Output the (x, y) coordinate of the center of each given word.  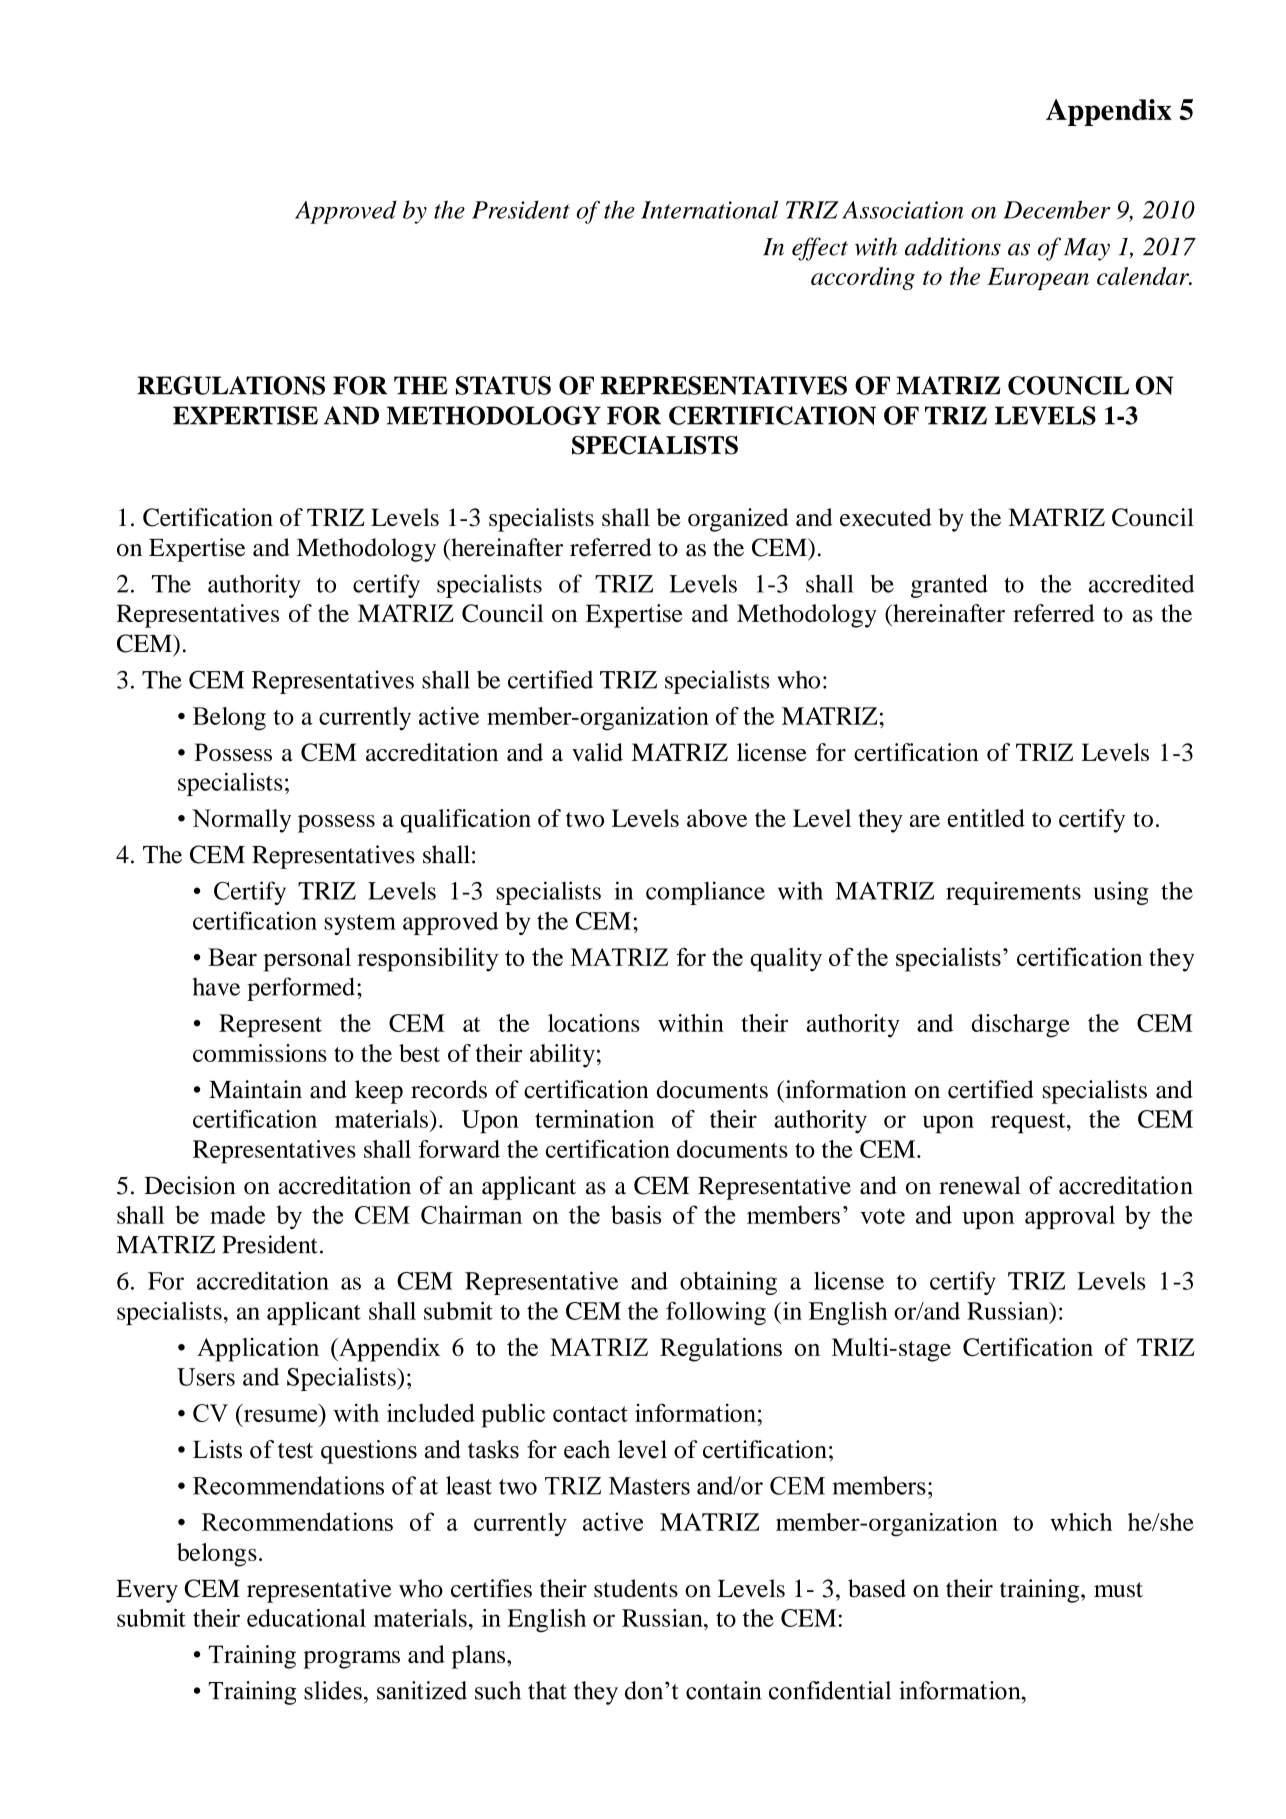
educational (306, 1618)
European (1038, 279)
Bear (232, 957)
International (709, 209)
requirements (1013, 893)
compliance (705, 893)
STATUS (503, 385)
